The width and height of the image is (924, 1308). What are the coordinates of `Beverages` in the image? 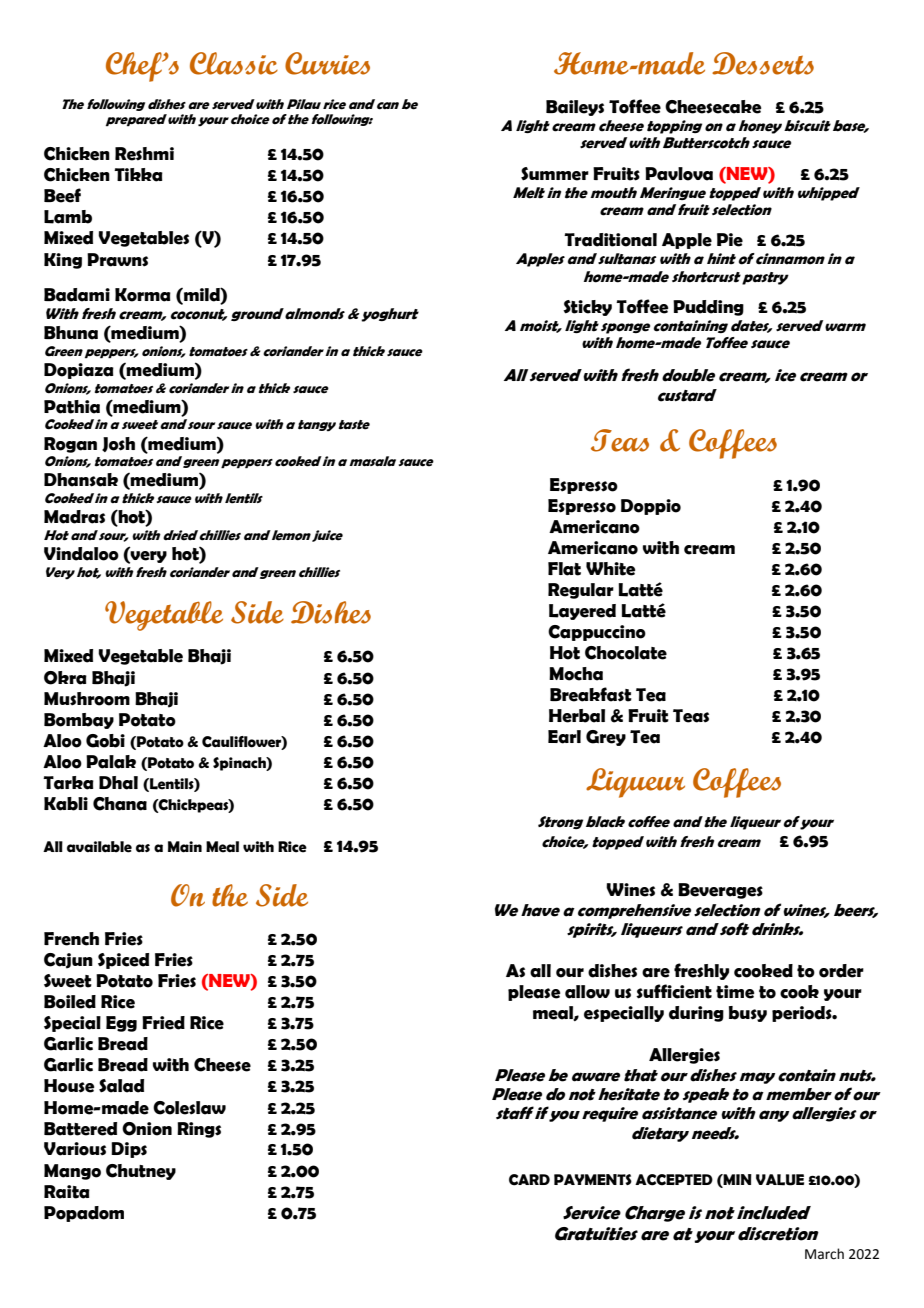 It's located at (720, 891).
